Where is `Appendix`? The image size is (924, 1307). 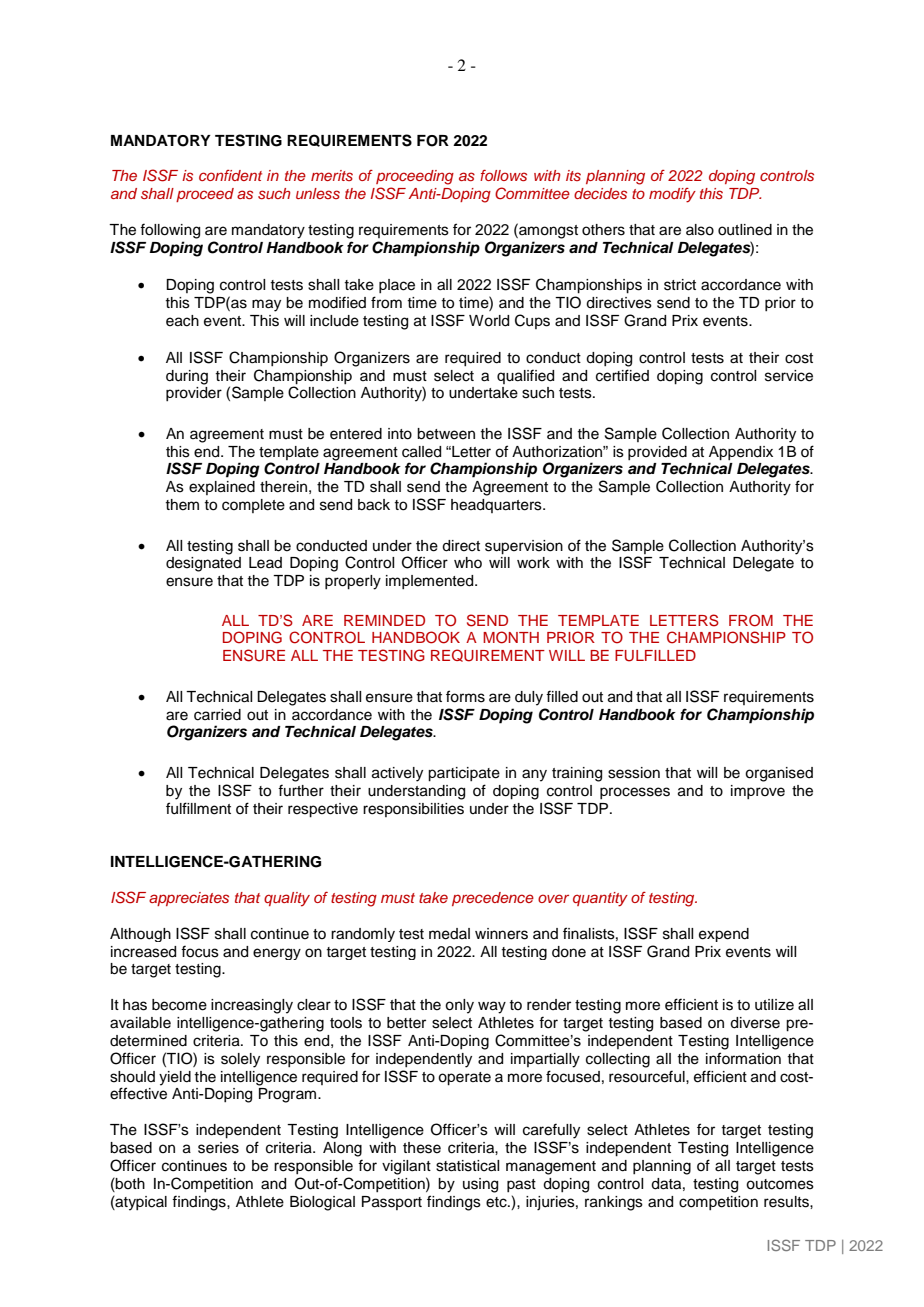 Appendix is located at coordinates (741, 453).
